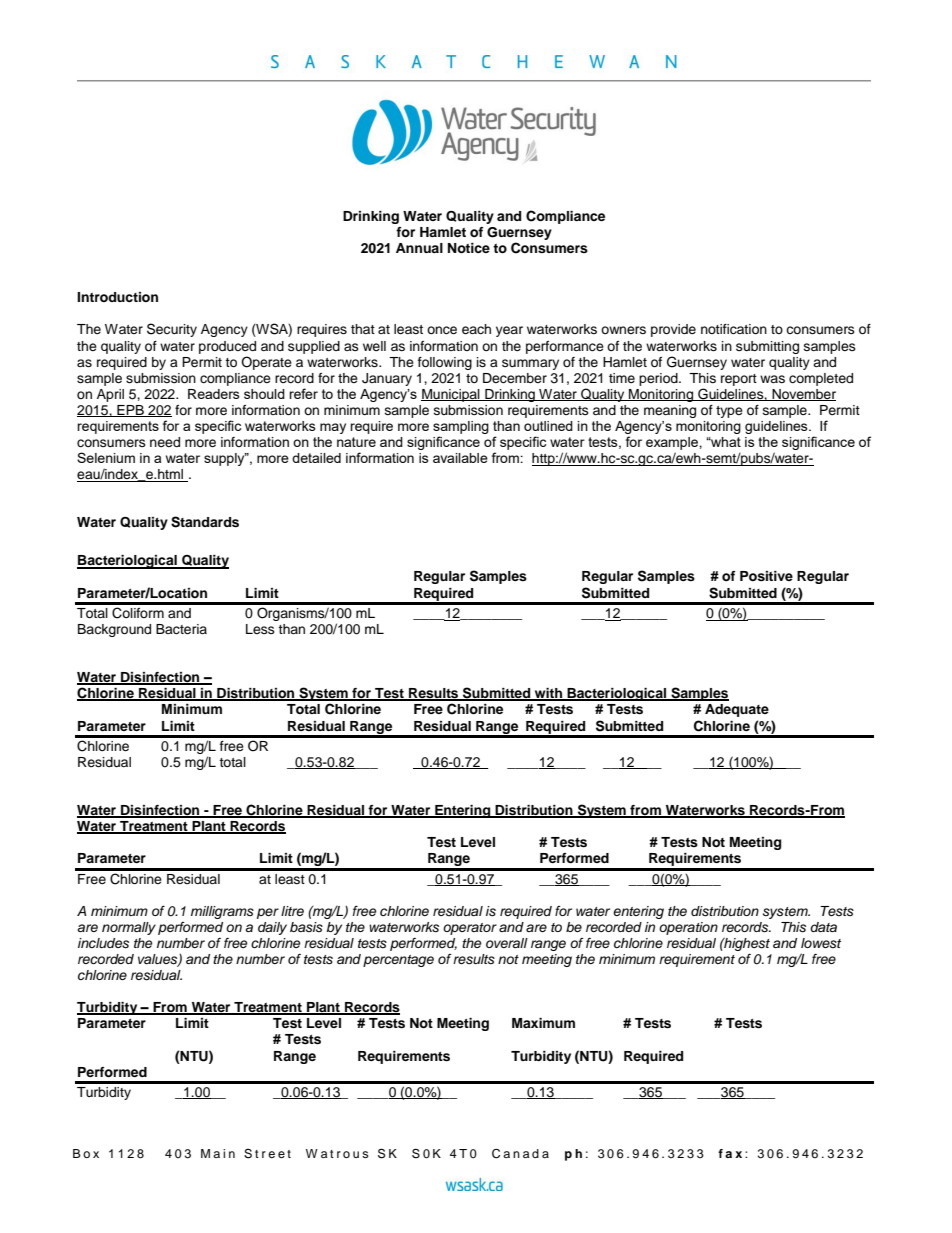  I want to click on Maximum, so click(543, 1023).
